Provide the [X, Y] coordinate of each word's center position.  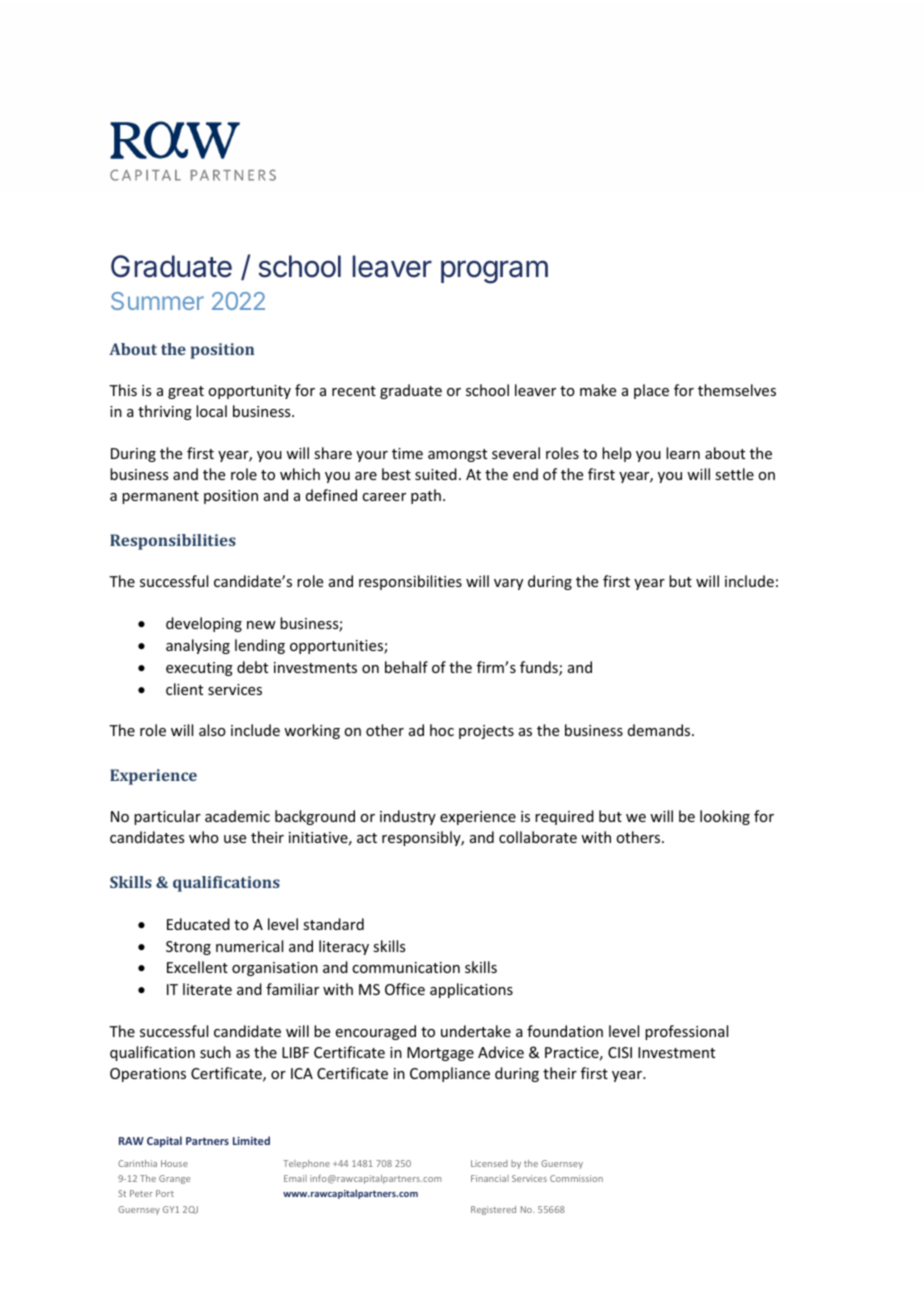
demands [660, 730]
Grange [174, 1179]
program [494, 272]
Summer [157, 301]
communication [406, 967]
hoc [442, 730]
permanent [160, 497]
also [212, 730]
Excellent [197, 967]
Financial [490, 1178]
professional [686, 1032]
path [426, 496]
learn [683, 453]
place [651, 391]
